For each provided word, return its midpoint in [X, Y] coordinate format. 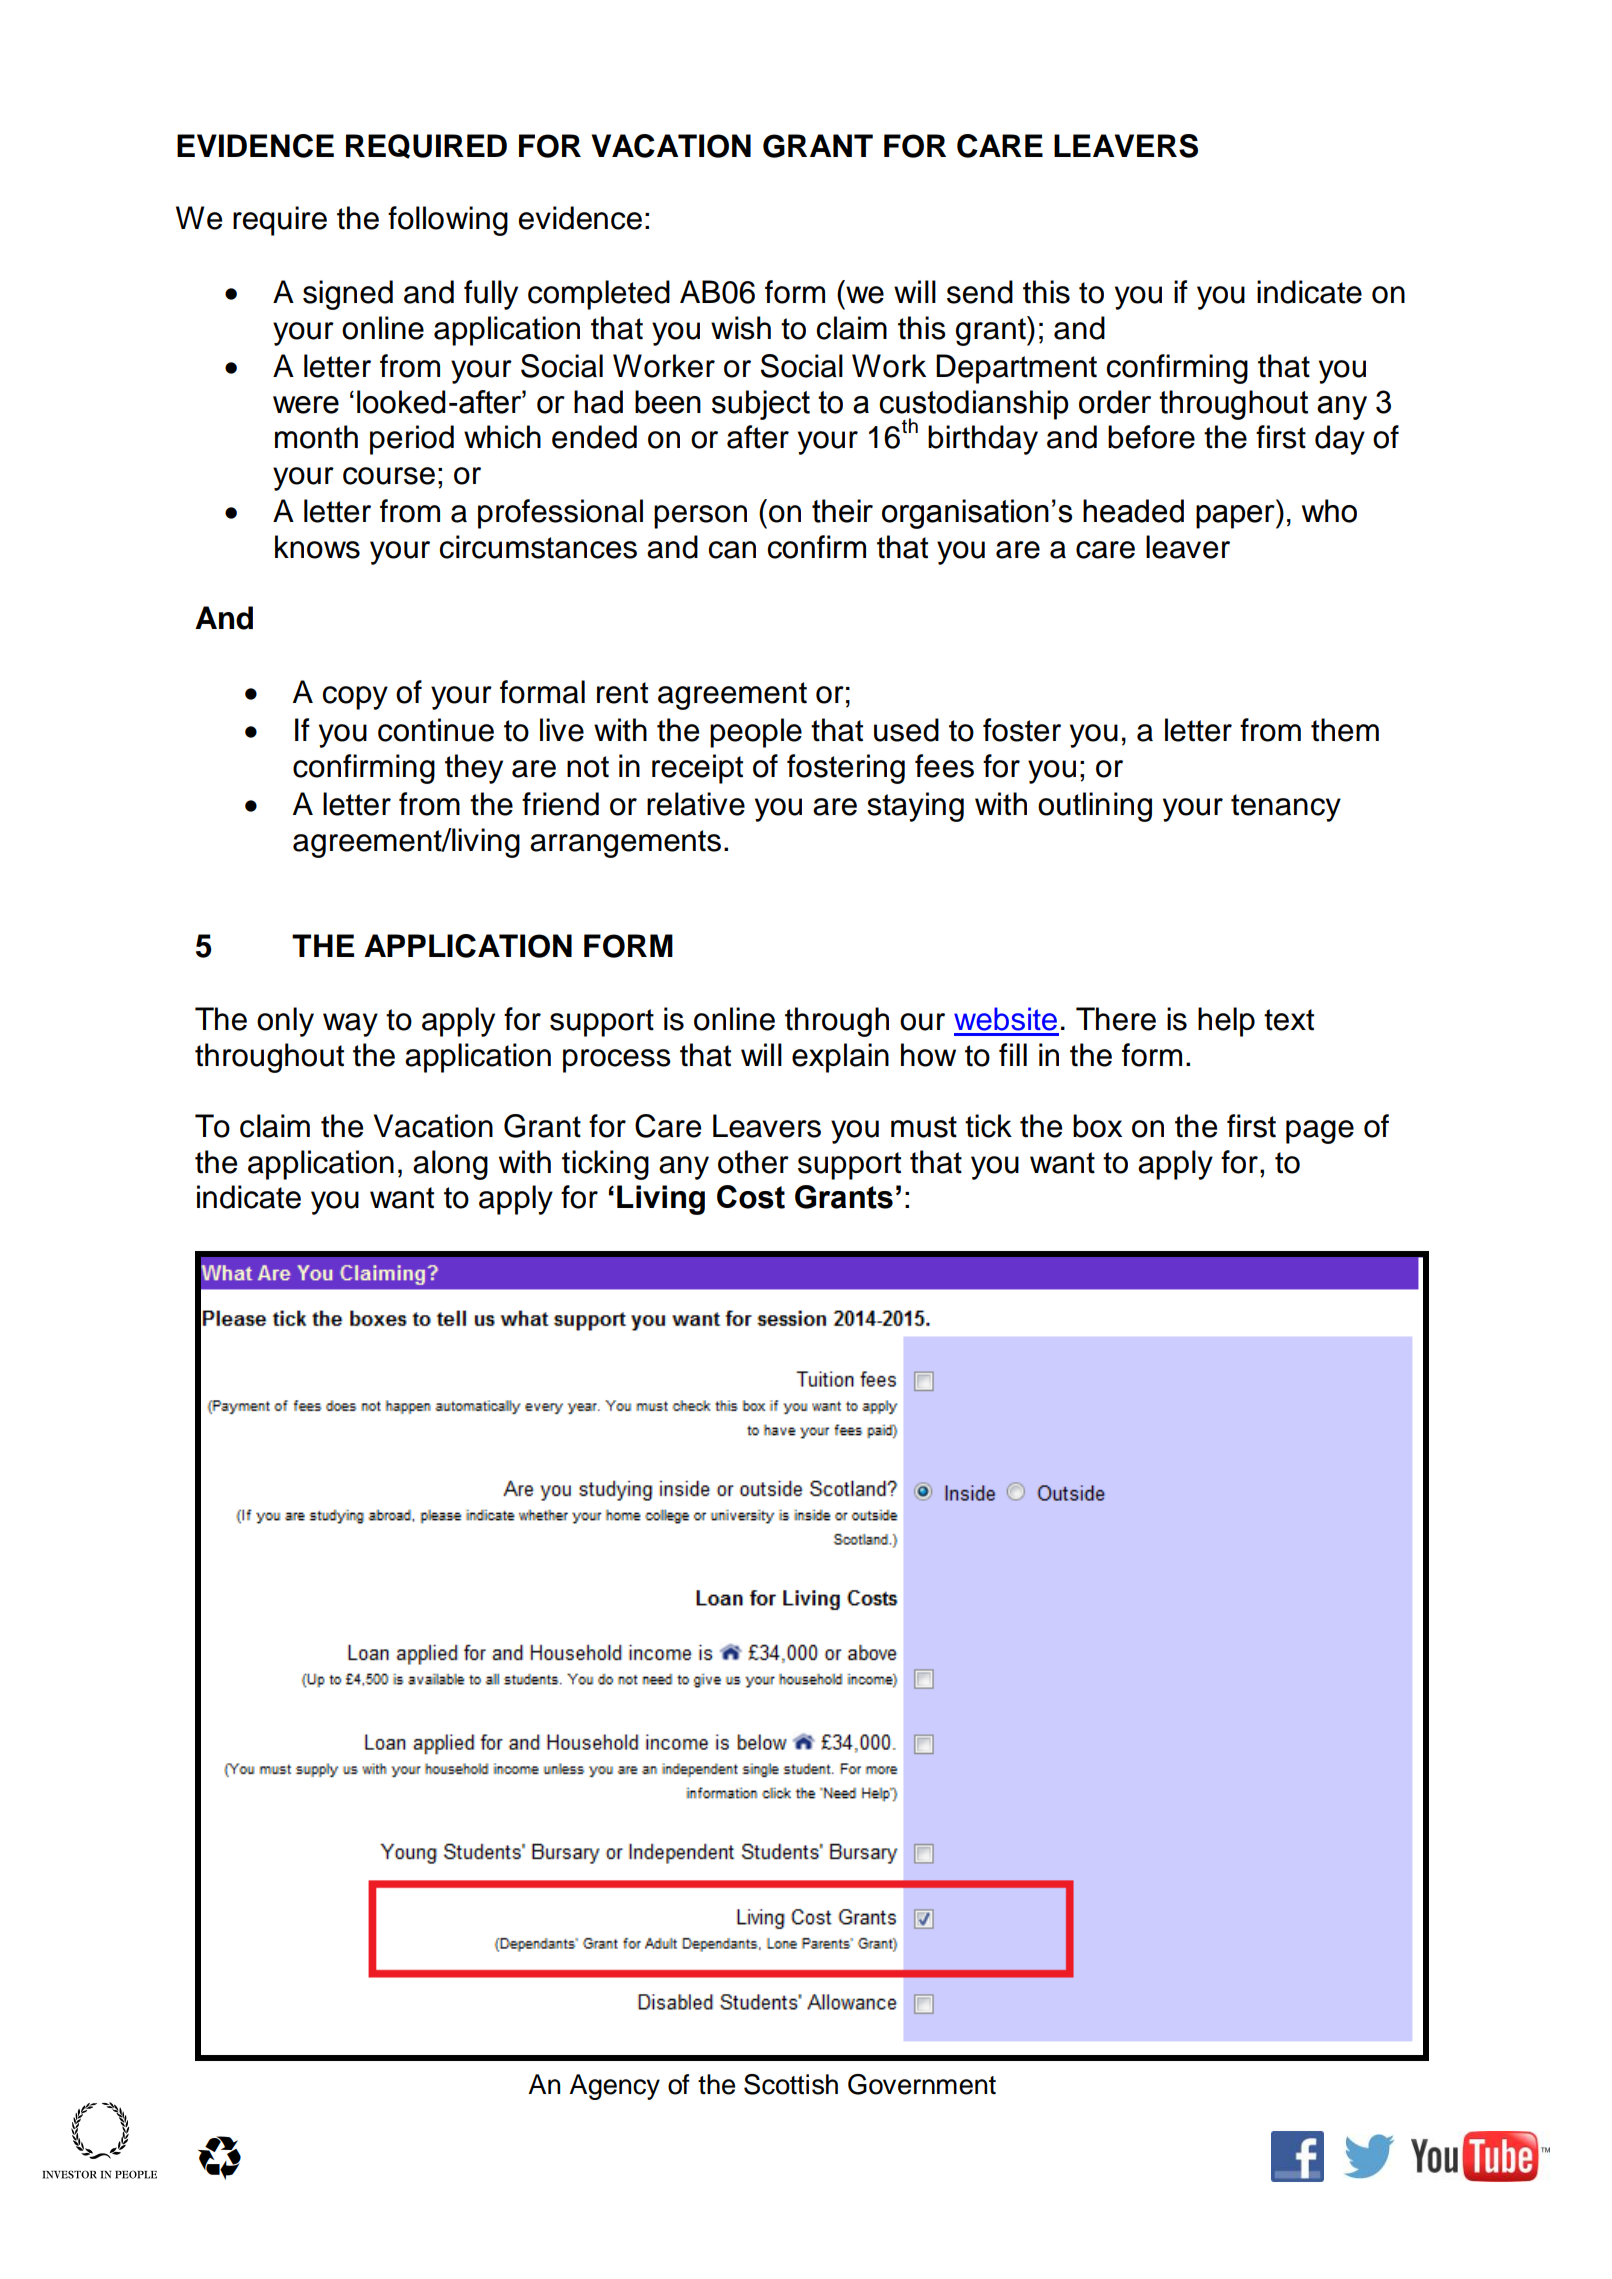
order [1115, 402]
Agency [614, 2087]
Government [922, 2084]
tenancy [1286, 808]
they [474, 769]
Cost [751, 1197]
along [450, 1165]
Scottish [791, 2084]
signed [348, 295]
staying [915, 807]
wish [741, 328]
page [1320, 1132]
